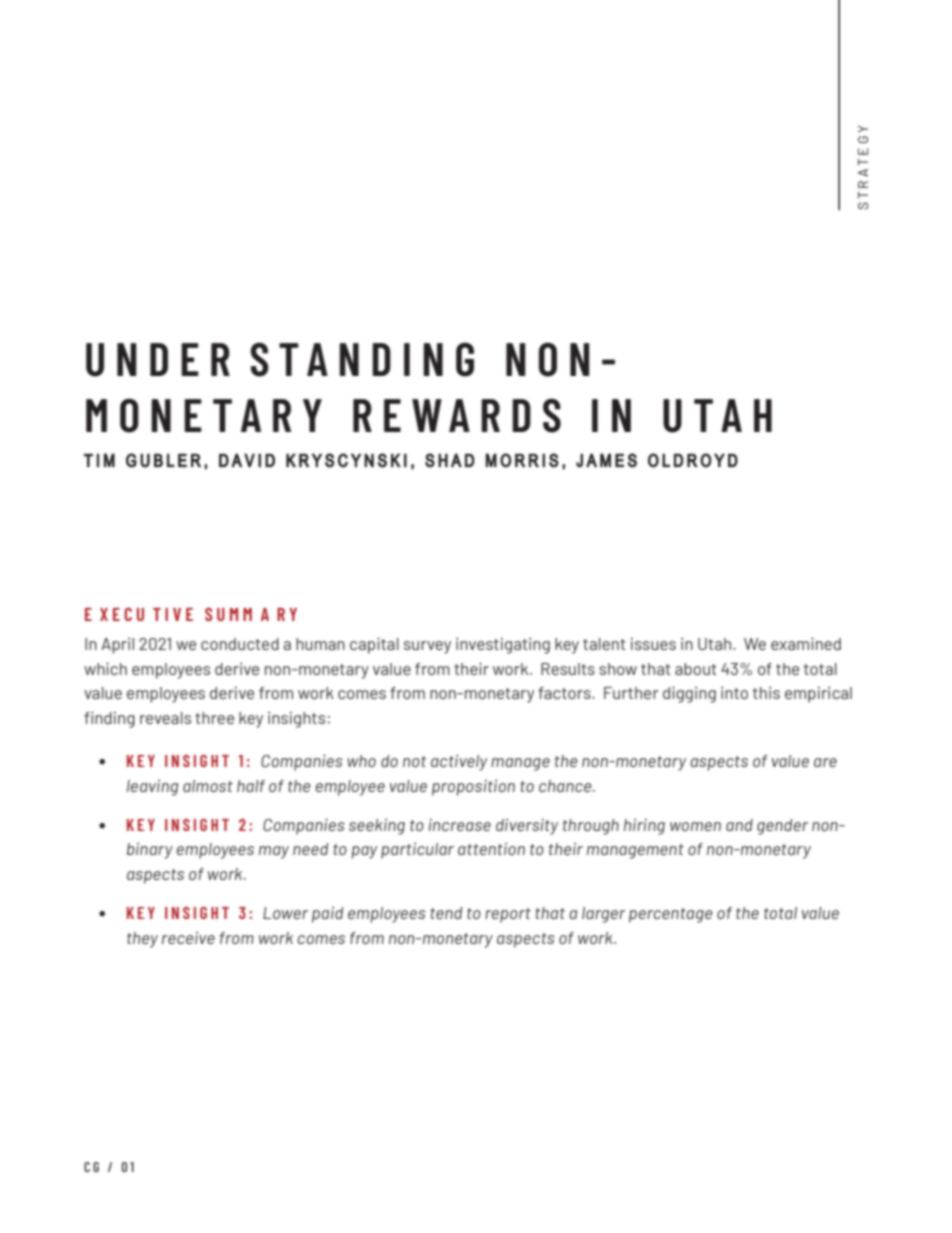  I want to click on percentage, so click(670, 915).
